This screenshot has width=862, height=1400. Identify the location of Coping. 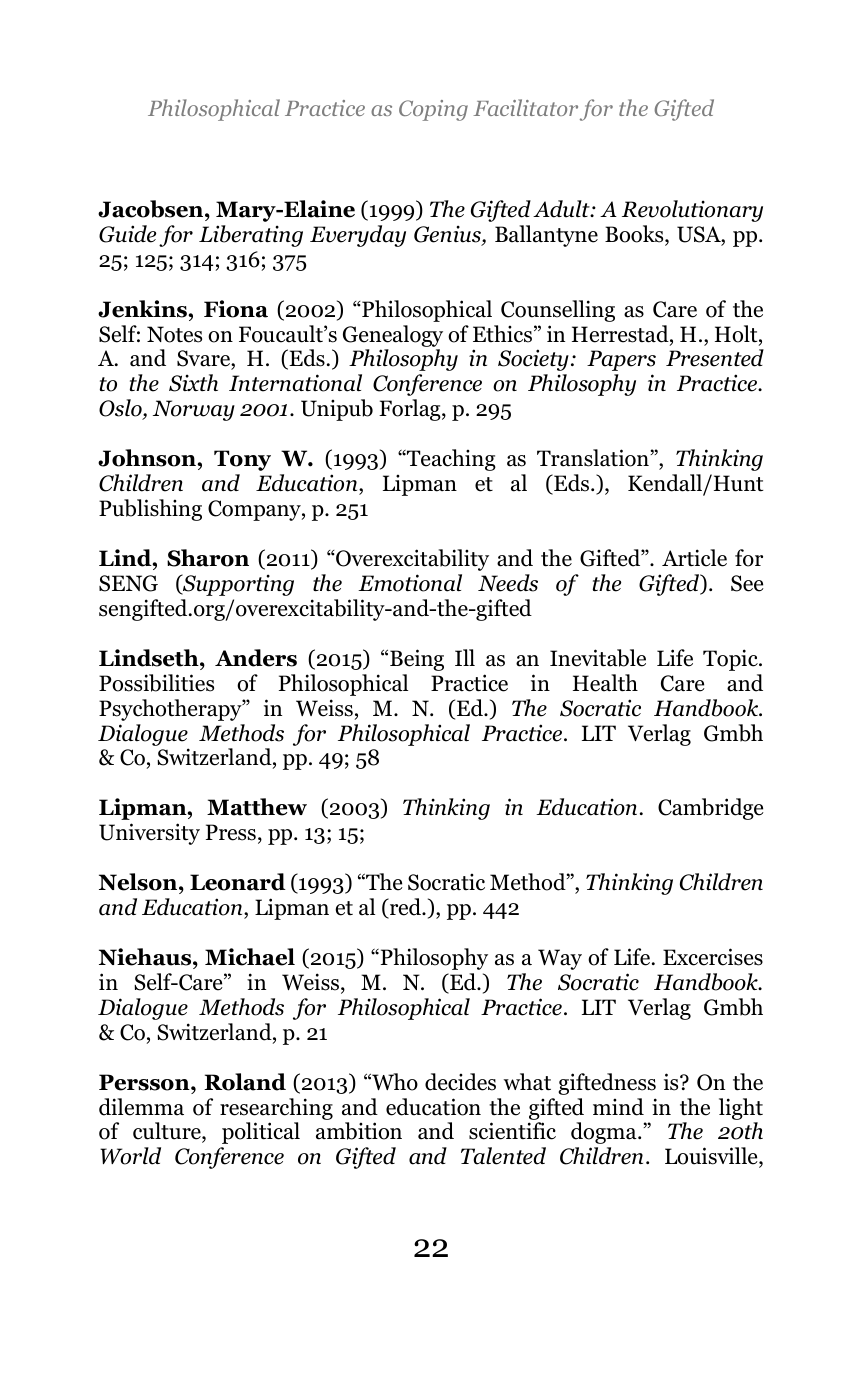
(433, 110).
